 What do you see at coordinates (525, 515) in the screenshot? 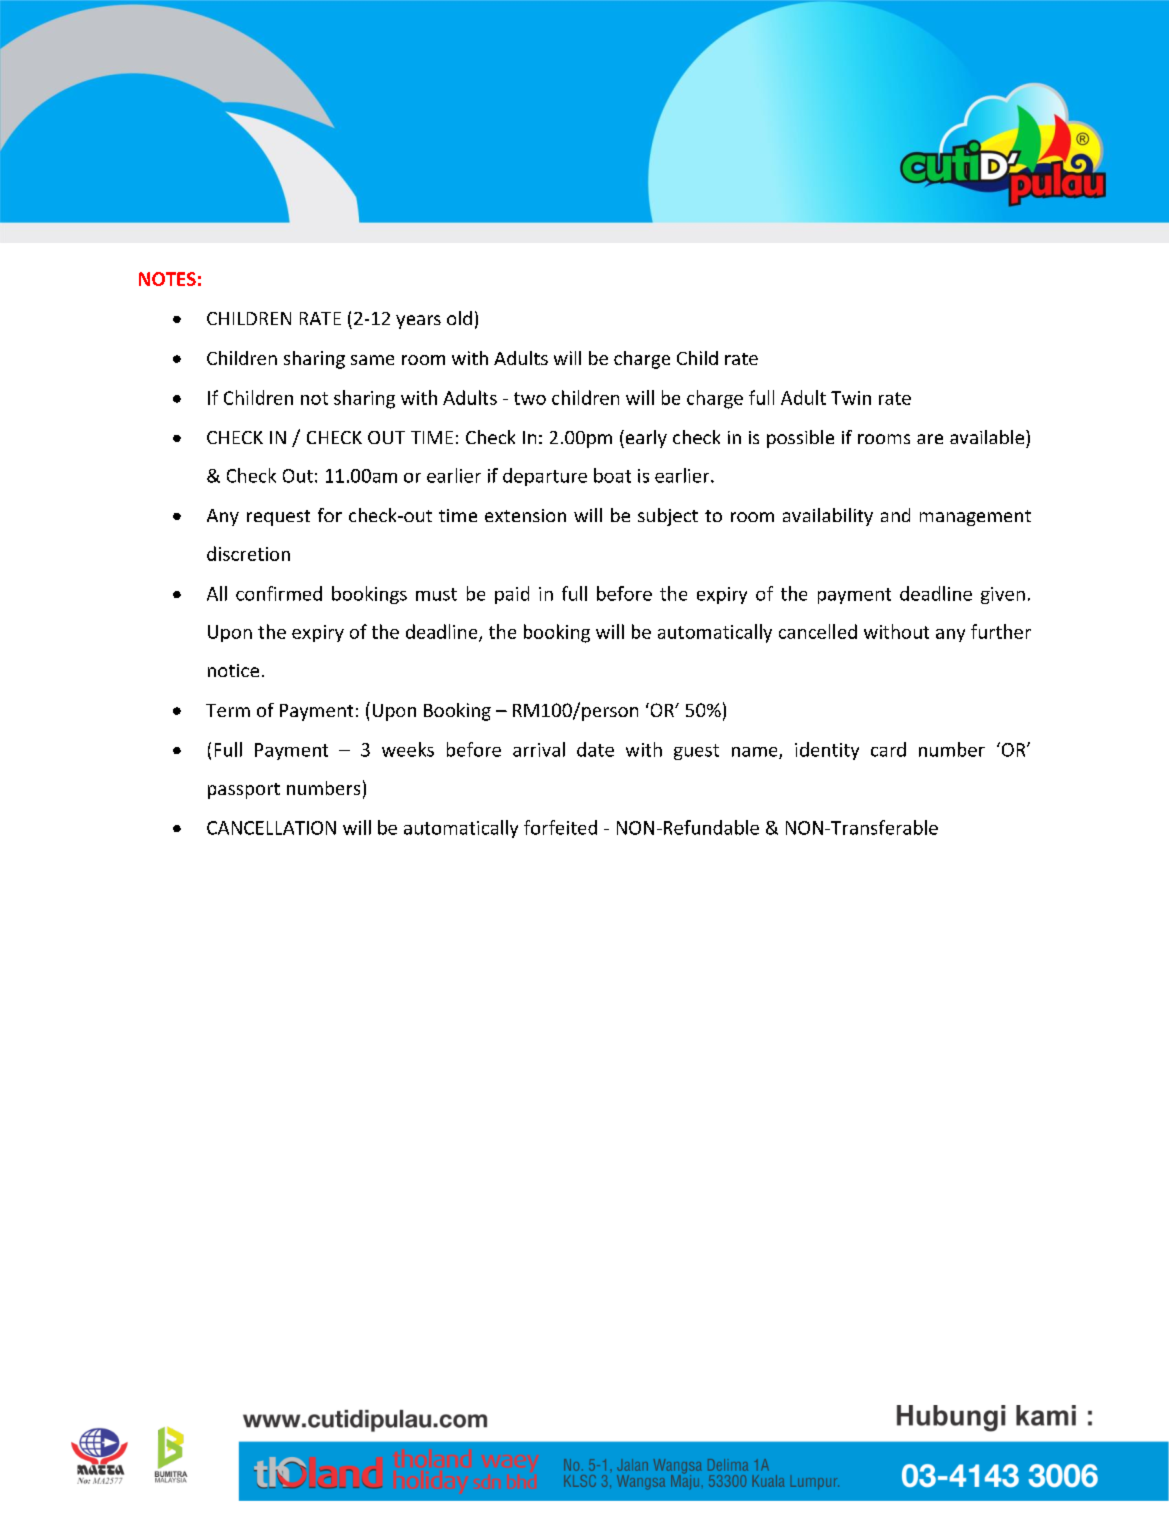
I see `extension` at bounding box center [525, 515].
